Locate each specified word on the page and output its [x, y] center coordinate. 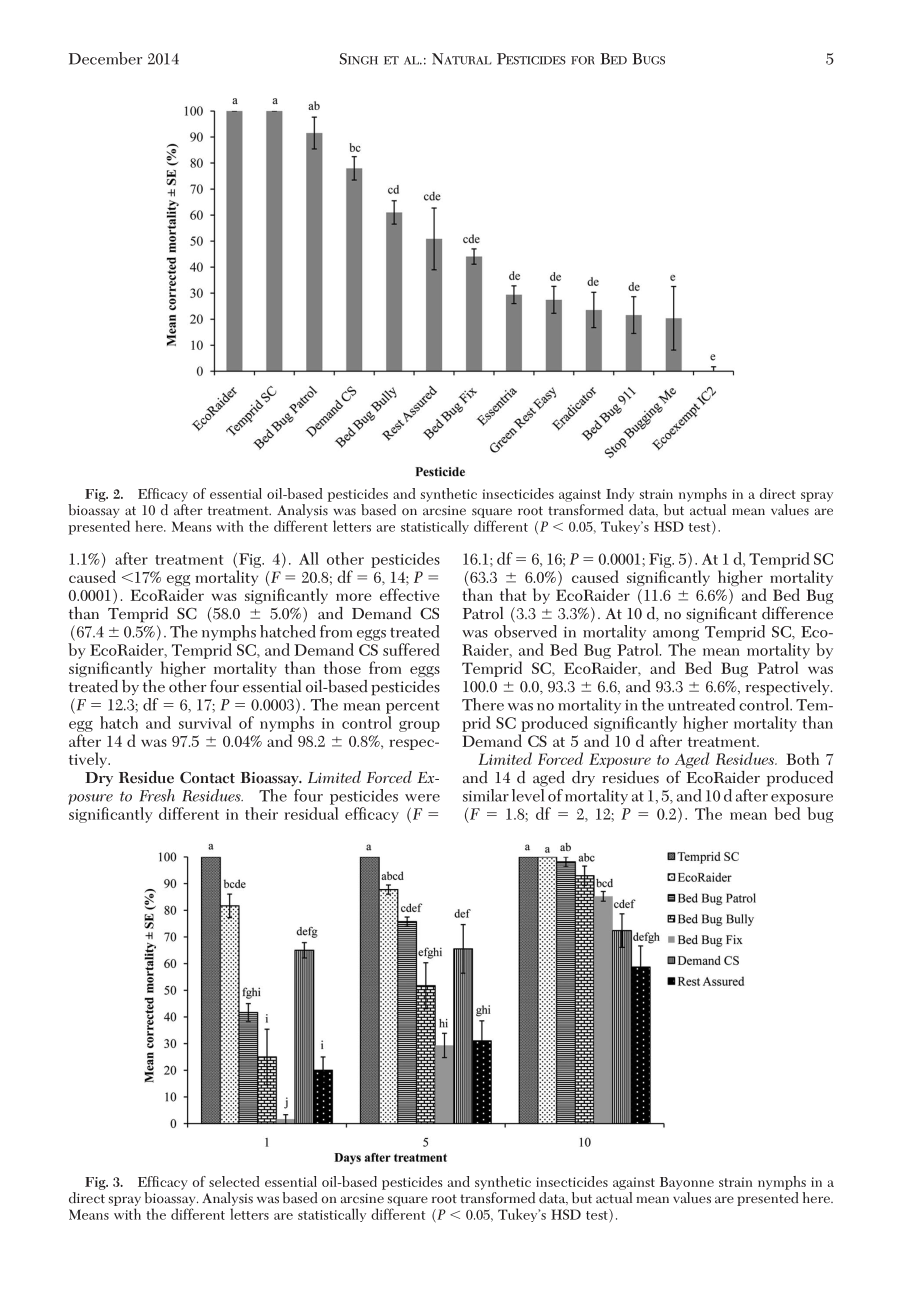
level [528, 795]
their [261, 813]
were [422, 798]
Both [802, 758]
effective [410, 594]
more [354, 597]
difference [797, 613]
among [676, 635]
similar [486, 795]
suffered [411, 649]
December [105, 58]
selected [234, 1181]
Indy [620, 495]
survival [205, 722]
